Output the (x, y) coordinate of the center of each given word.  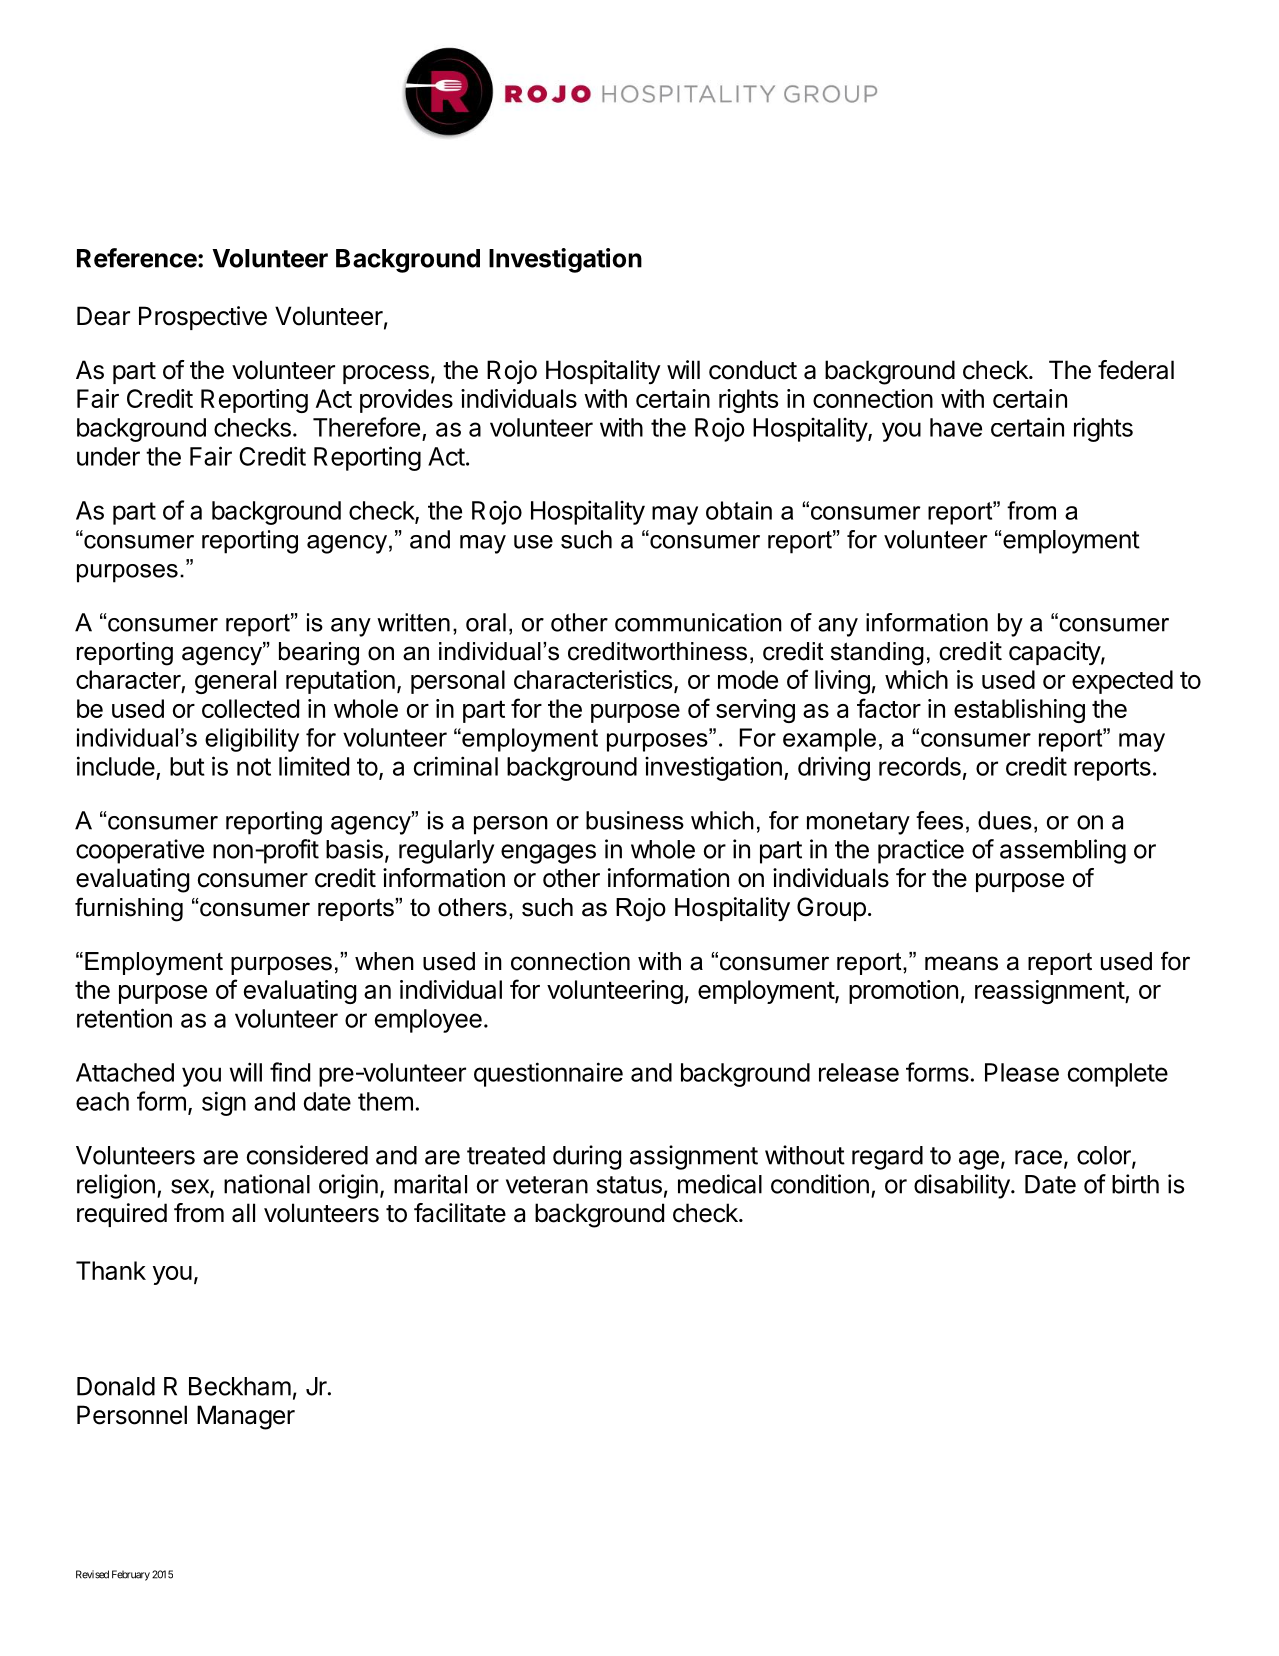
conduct (753, 370)
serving (755, 711)
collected (250, 708)
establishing (1019, 711)
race (1038, 1157)
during (587, 1157)
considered (307, 1155)
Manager (246, 1417)
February (131, 1575)
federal (1136, 370)
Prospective (203, 318)
